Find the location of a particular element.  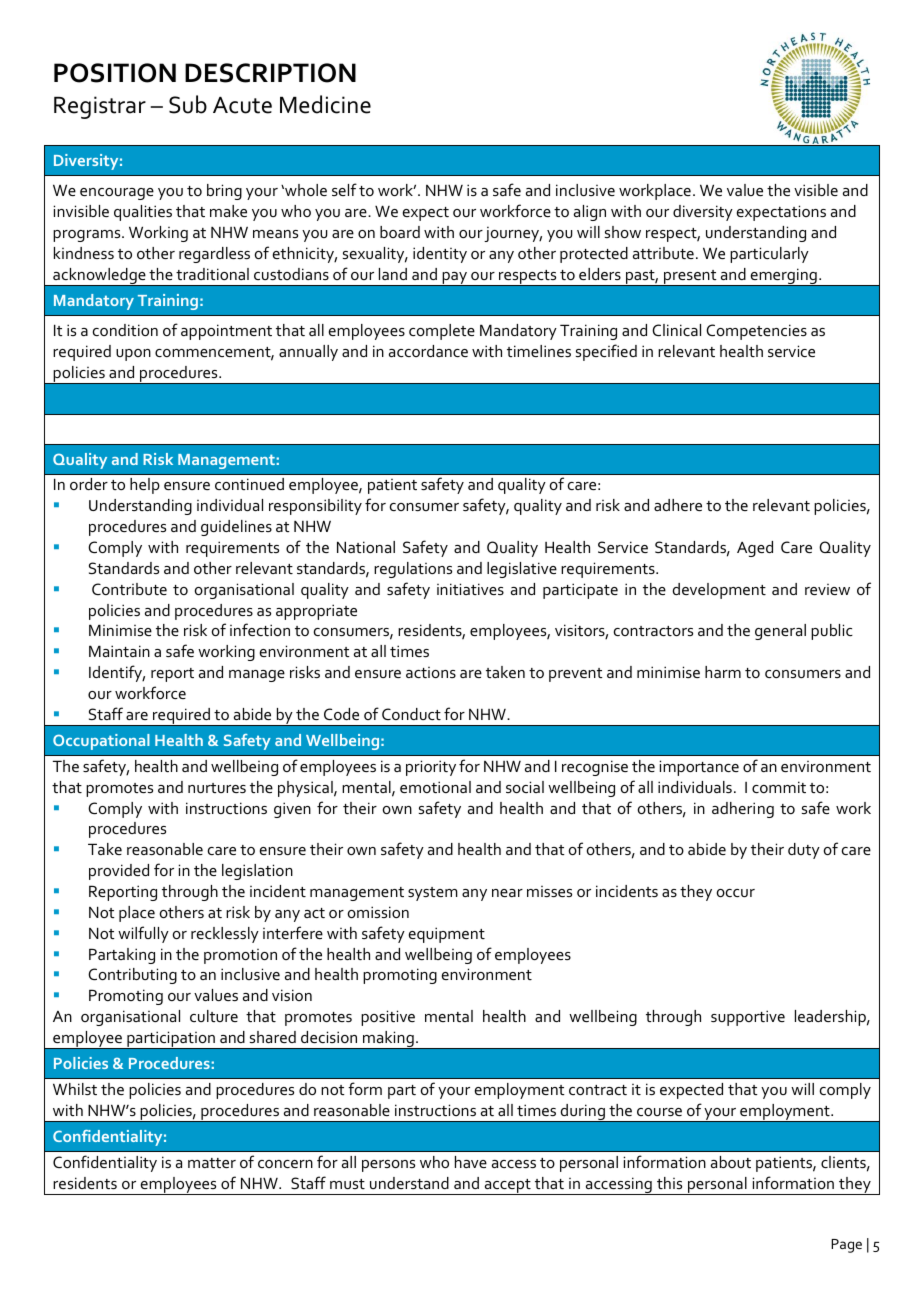

adhering is located at coordinates (743, 810).
